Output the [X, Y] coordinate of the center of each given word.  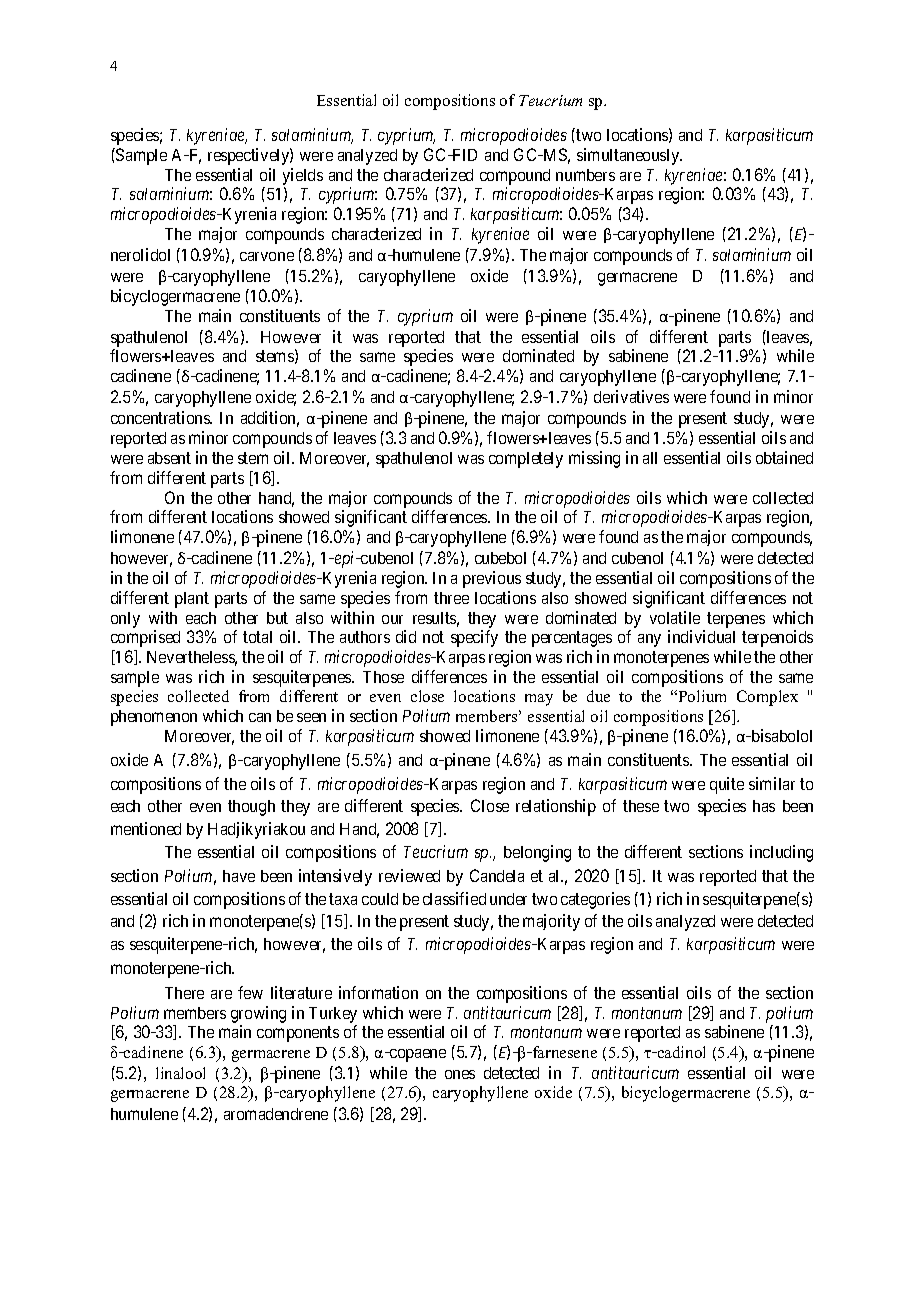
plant [192, 600]
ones [460, 1074]
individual [701, 636]
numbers [585, 175]
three [451, 598]
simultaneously [629, 156]
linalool [180, 1073]
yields [303, 176]
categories [595, 900]
